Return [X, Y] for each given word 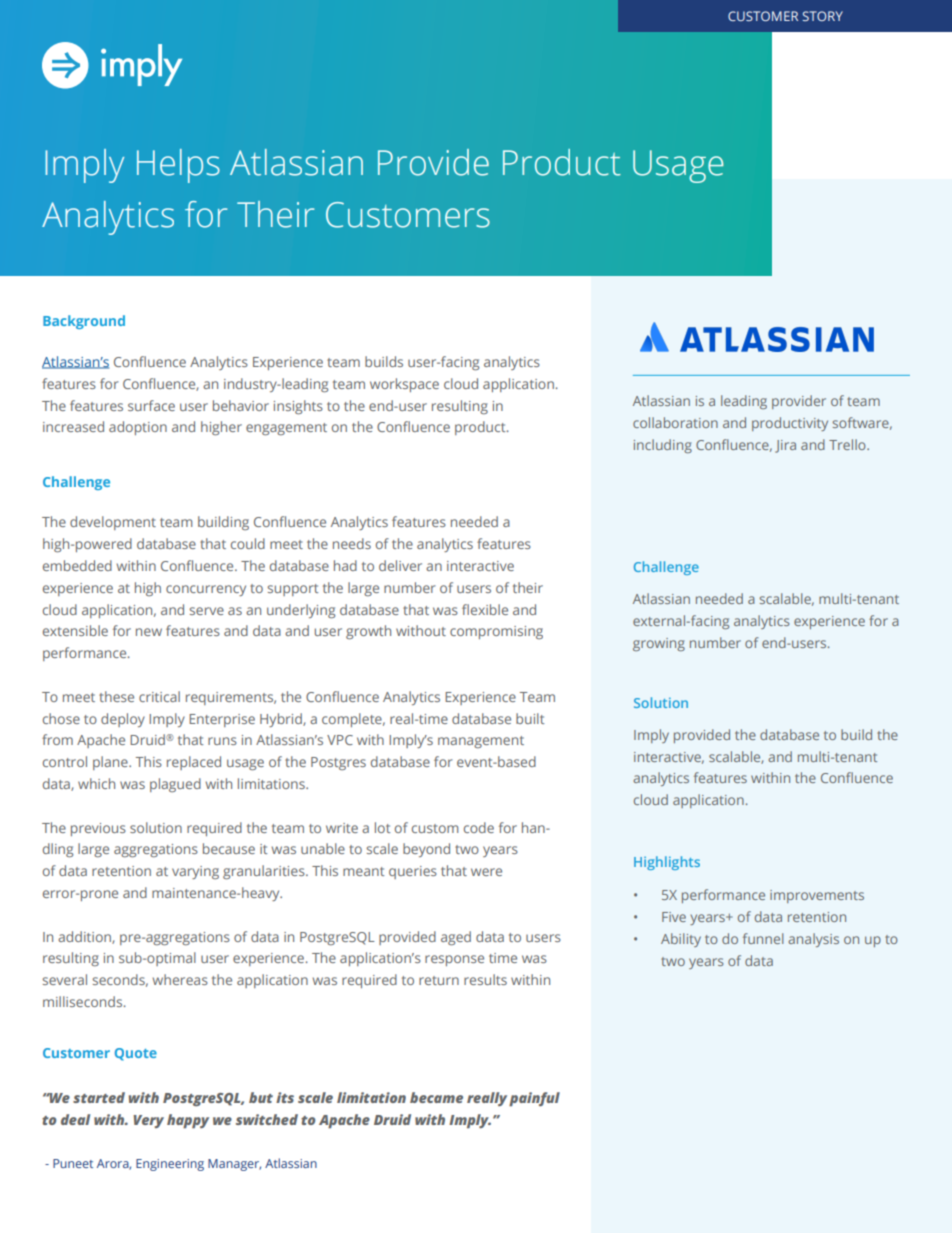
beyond [426, 850]
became [436, 1097]
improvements [817, 896]
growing [659, 644]
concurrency [206, 590]
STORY [823, 16]
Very [148, 1121]
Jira [785, 446]
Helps [178, 166]
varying [195, 872]
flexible [485, 609]
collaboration [675, 422]
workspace [404, 385]
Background [84, 322]
